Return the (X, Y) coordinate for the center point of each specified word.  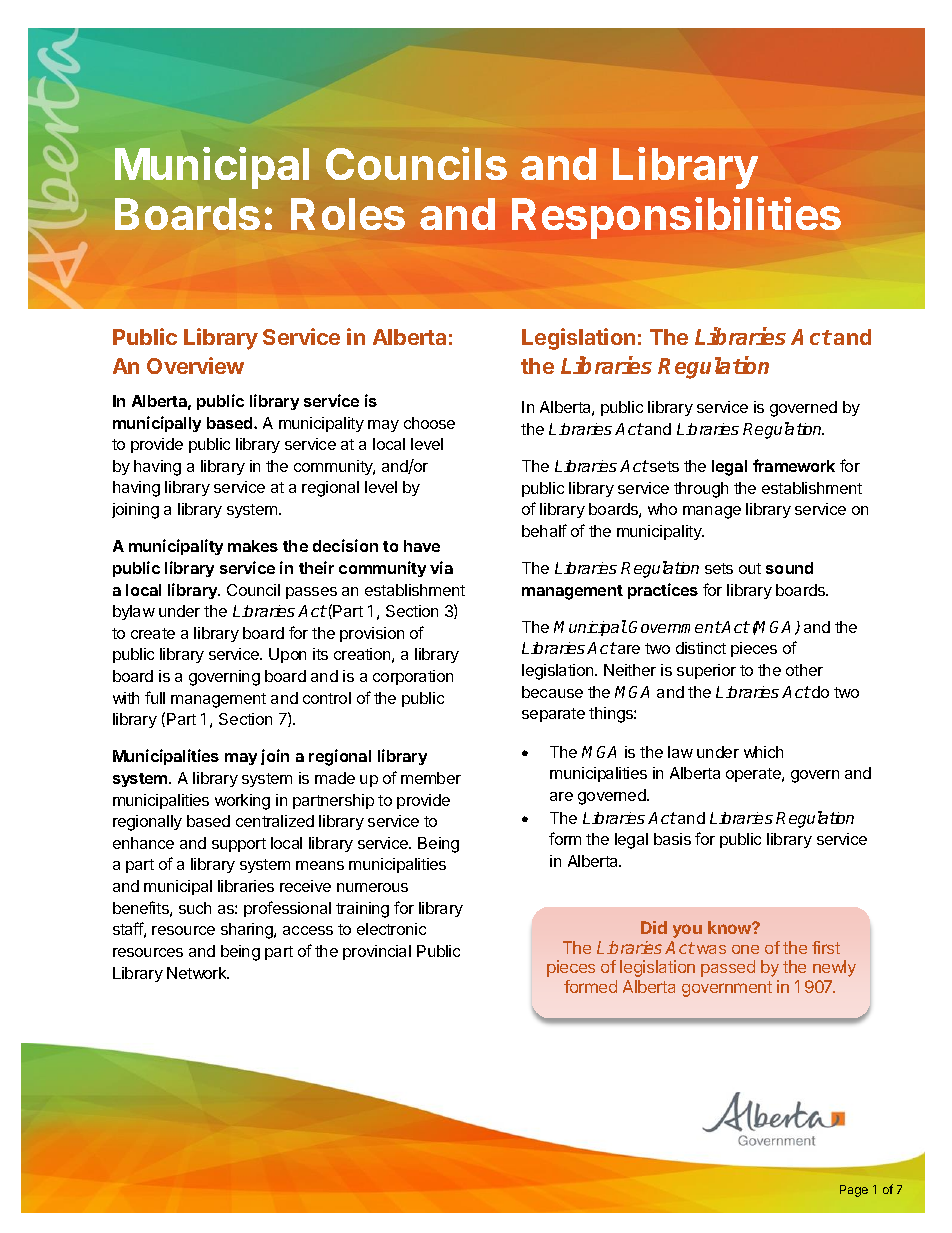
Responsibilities (676, 218)
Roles (348, 214)
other (804, 670)
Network (198, 973)
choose (429, 423)
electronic (391, 929)
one (745, 949)
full (155, 697)
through (701, 490)
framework (794, 465)
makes (253, 546)
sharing (248, 931)
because (552, 692)
